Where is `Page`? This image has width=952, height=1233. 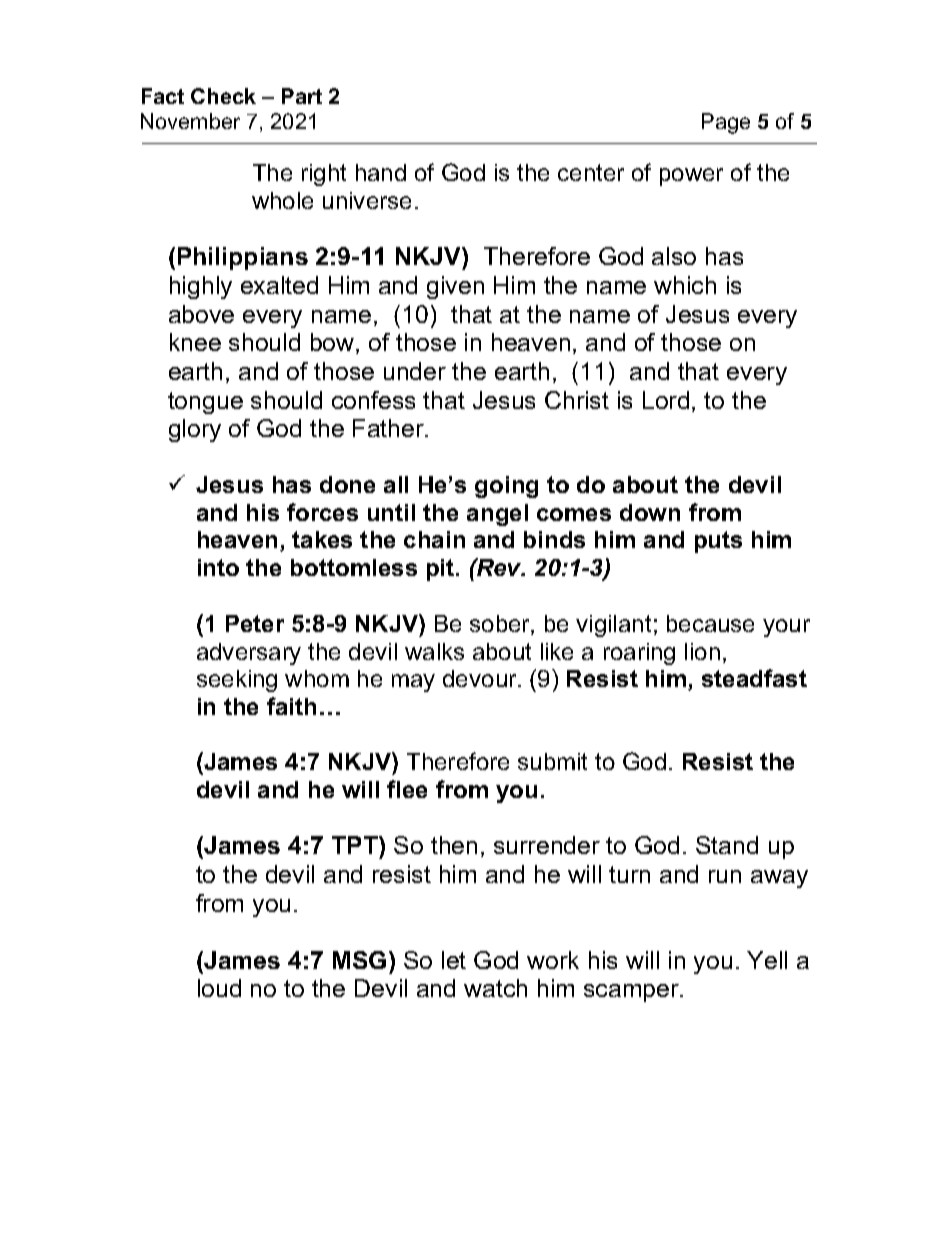
Page is located at coordinates (726, 123).
